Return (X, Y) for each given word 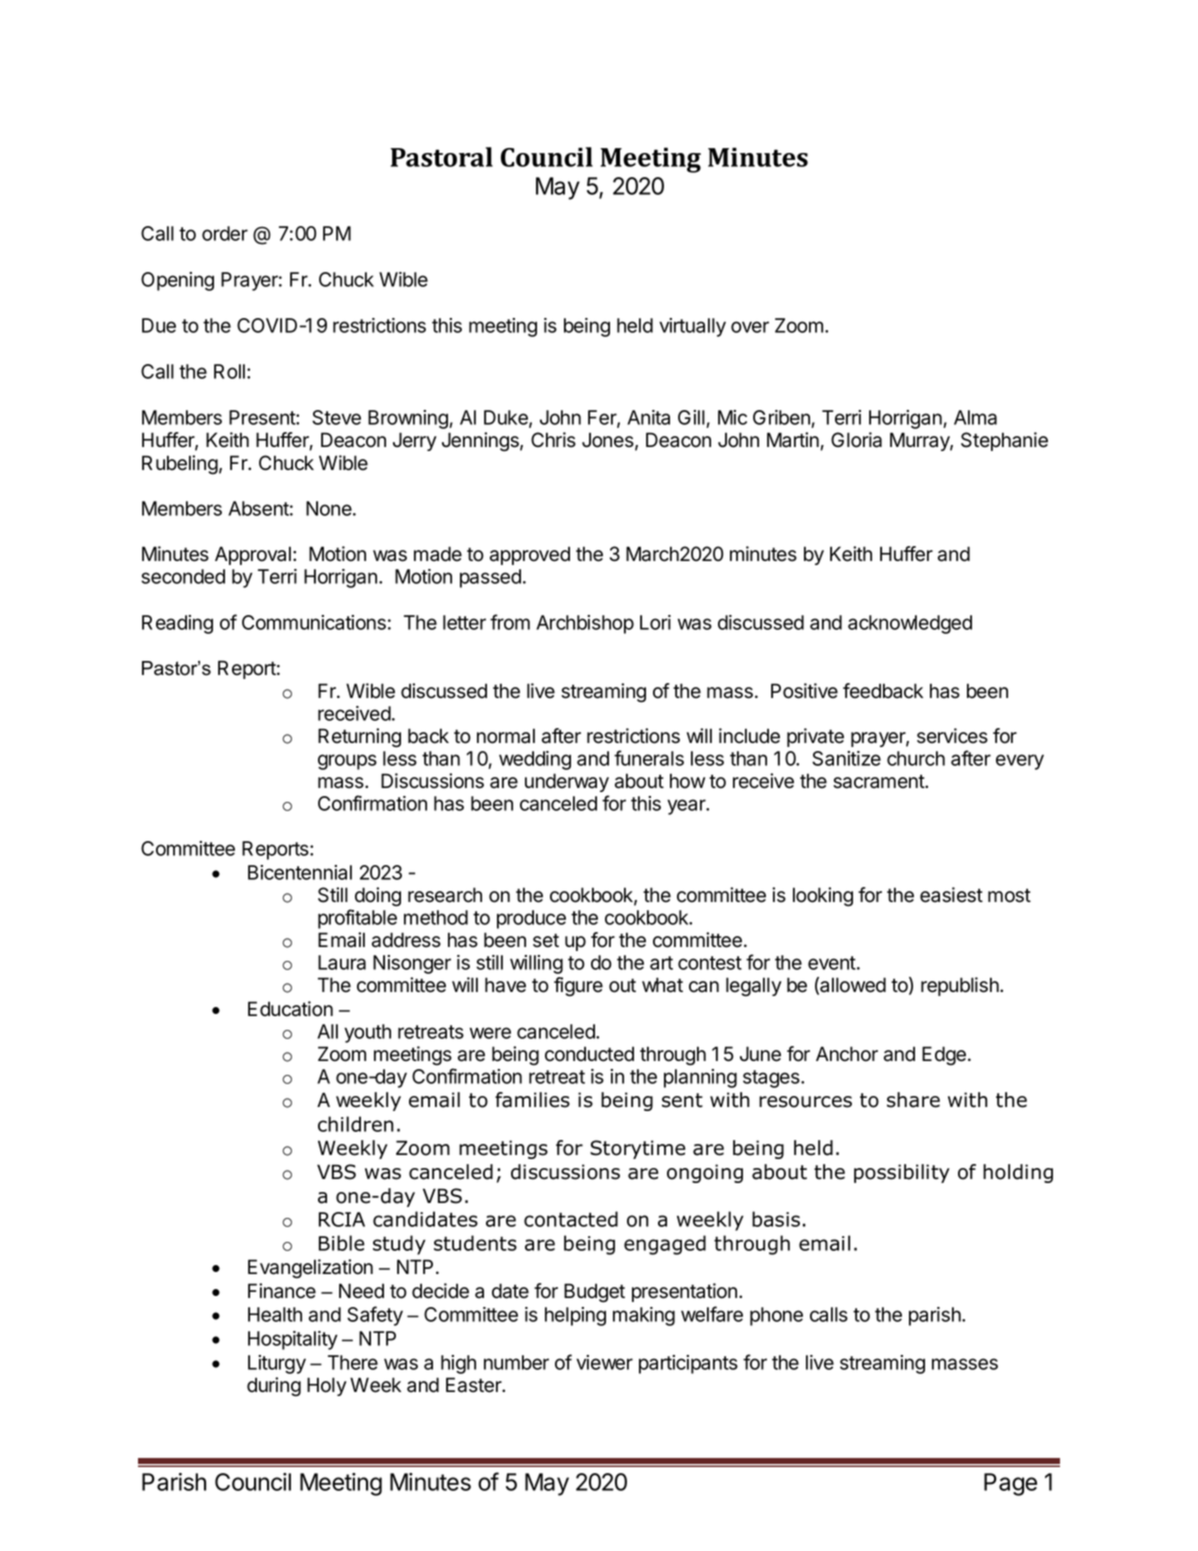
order (225, 233)
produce (531, 919)
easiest (951, 895)
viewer (604, 1362)
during (274, 1387)
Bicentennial (300, 872)
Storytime (637, 1149)
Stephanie (1004, 441)
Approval (253, 555)
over (750, 327)
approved (530, 555)
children (356, 1124)
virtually (692, 327)
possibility (902, 1173)
